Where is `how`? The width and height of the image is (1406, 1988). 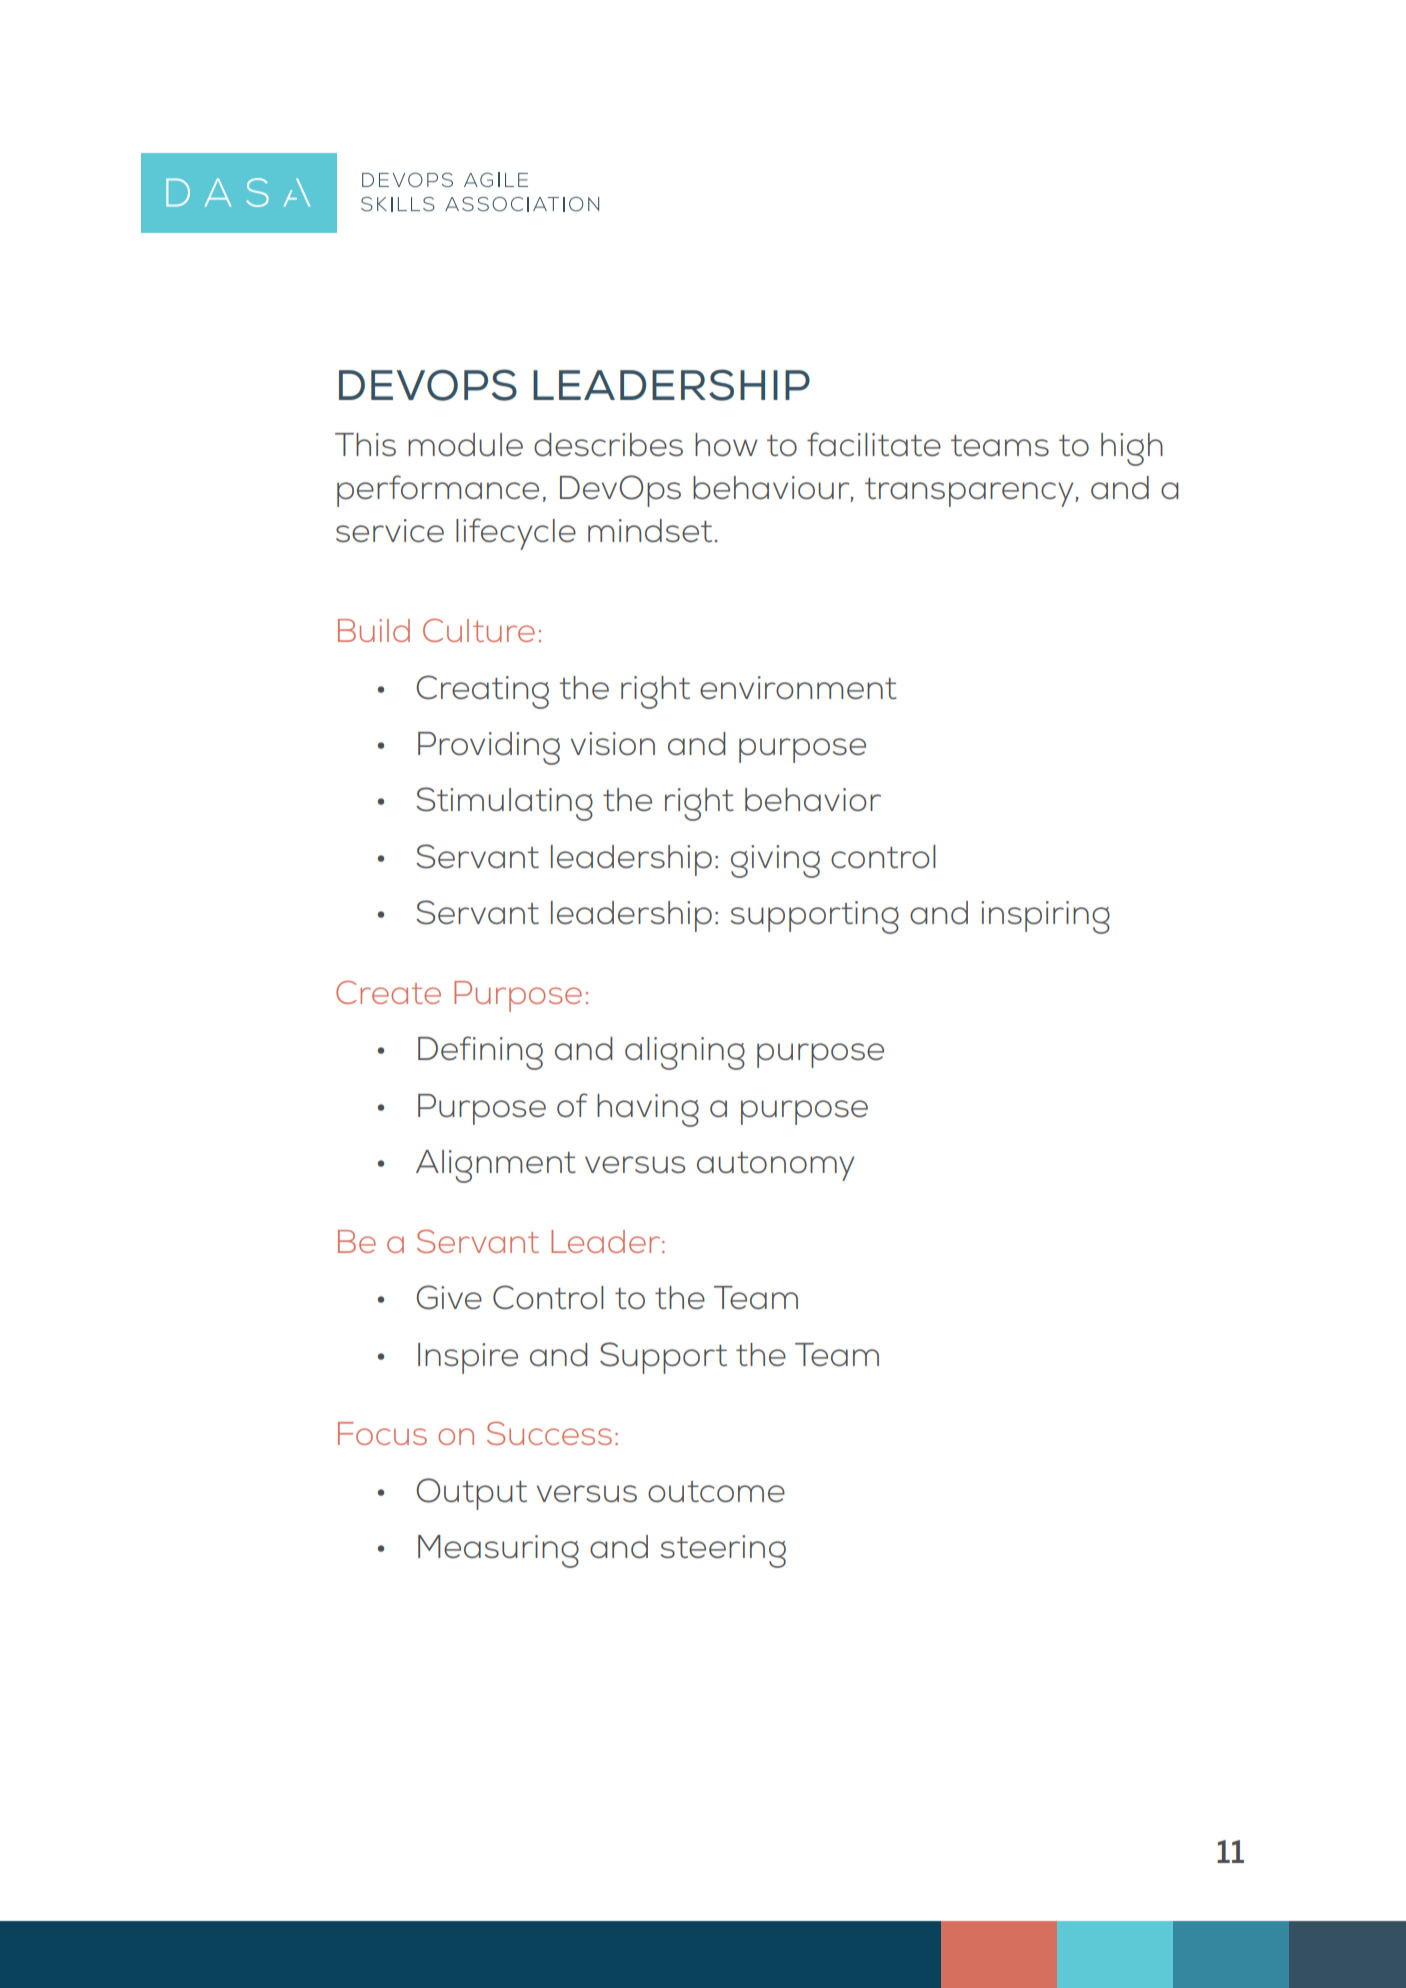
how is located at coordinates (726, 444).
